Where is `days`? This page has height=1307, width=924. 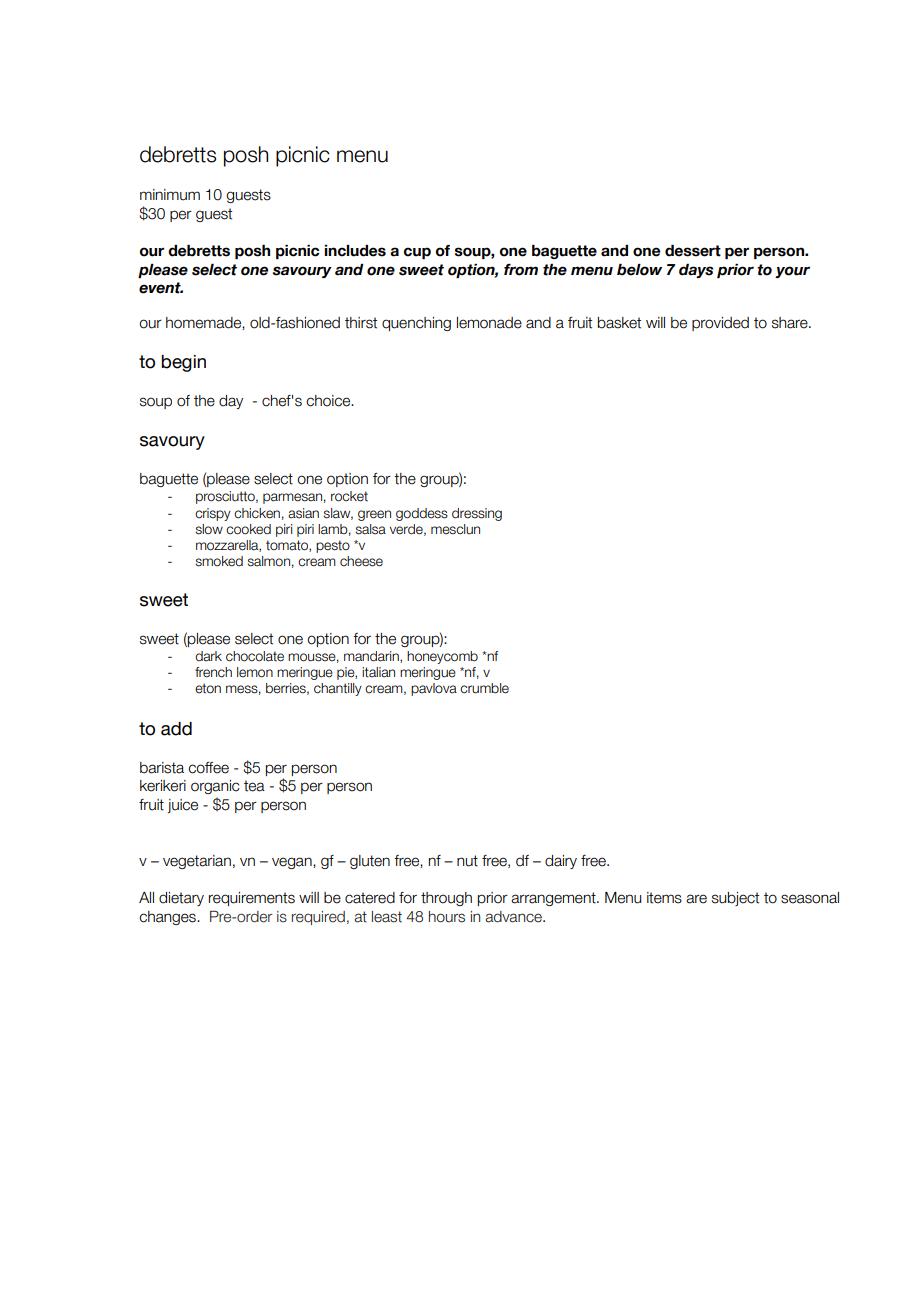 days is located at coordinates (696, 271).
